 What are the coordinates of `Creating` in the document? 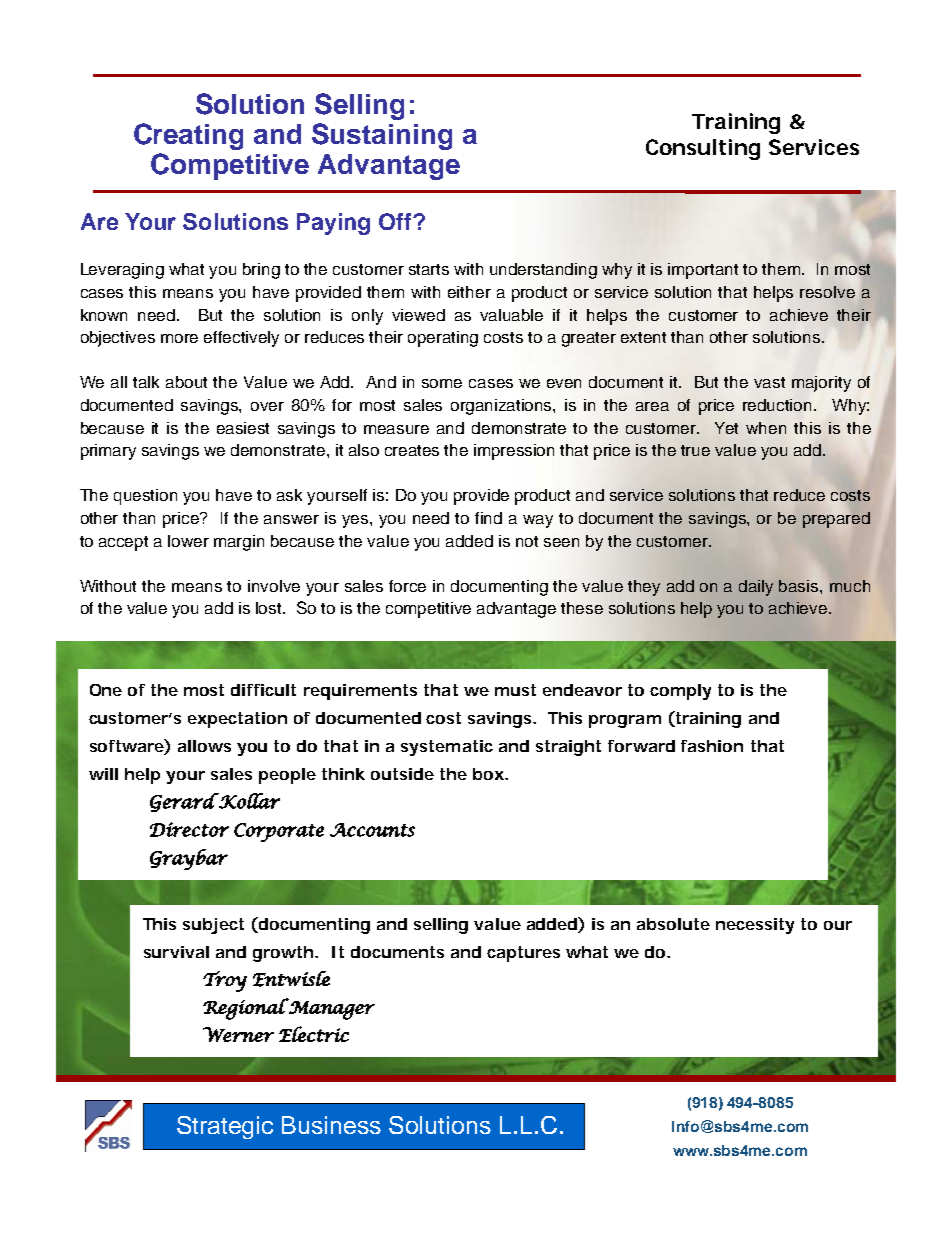 It's located at (188, 136).
